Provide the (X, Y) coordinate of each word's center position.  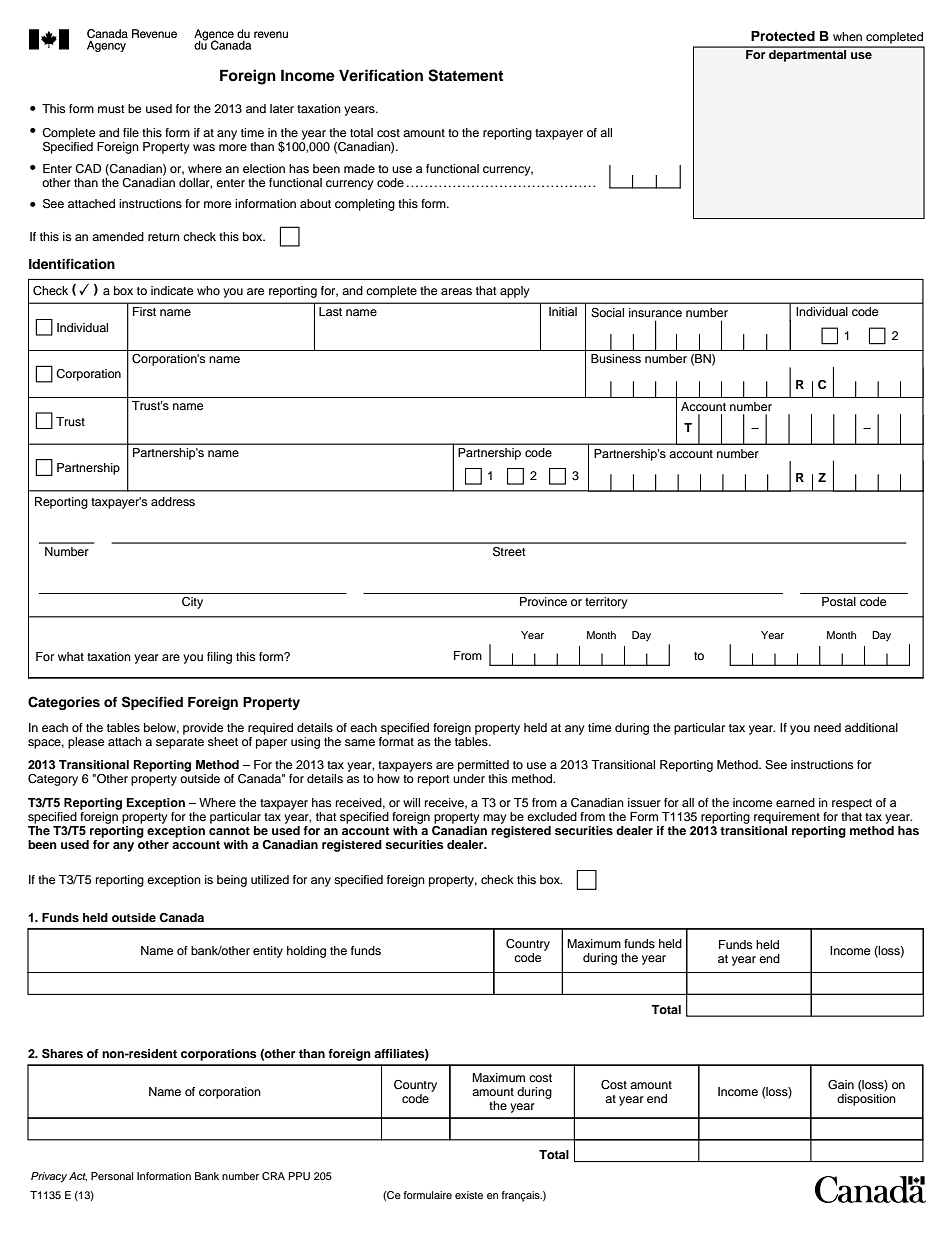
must (111, 109)
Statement (465, 75)
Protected (783, 36)
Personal (112, 1176)
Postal (839, 601)
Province (543, 601)
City (192, 603)
